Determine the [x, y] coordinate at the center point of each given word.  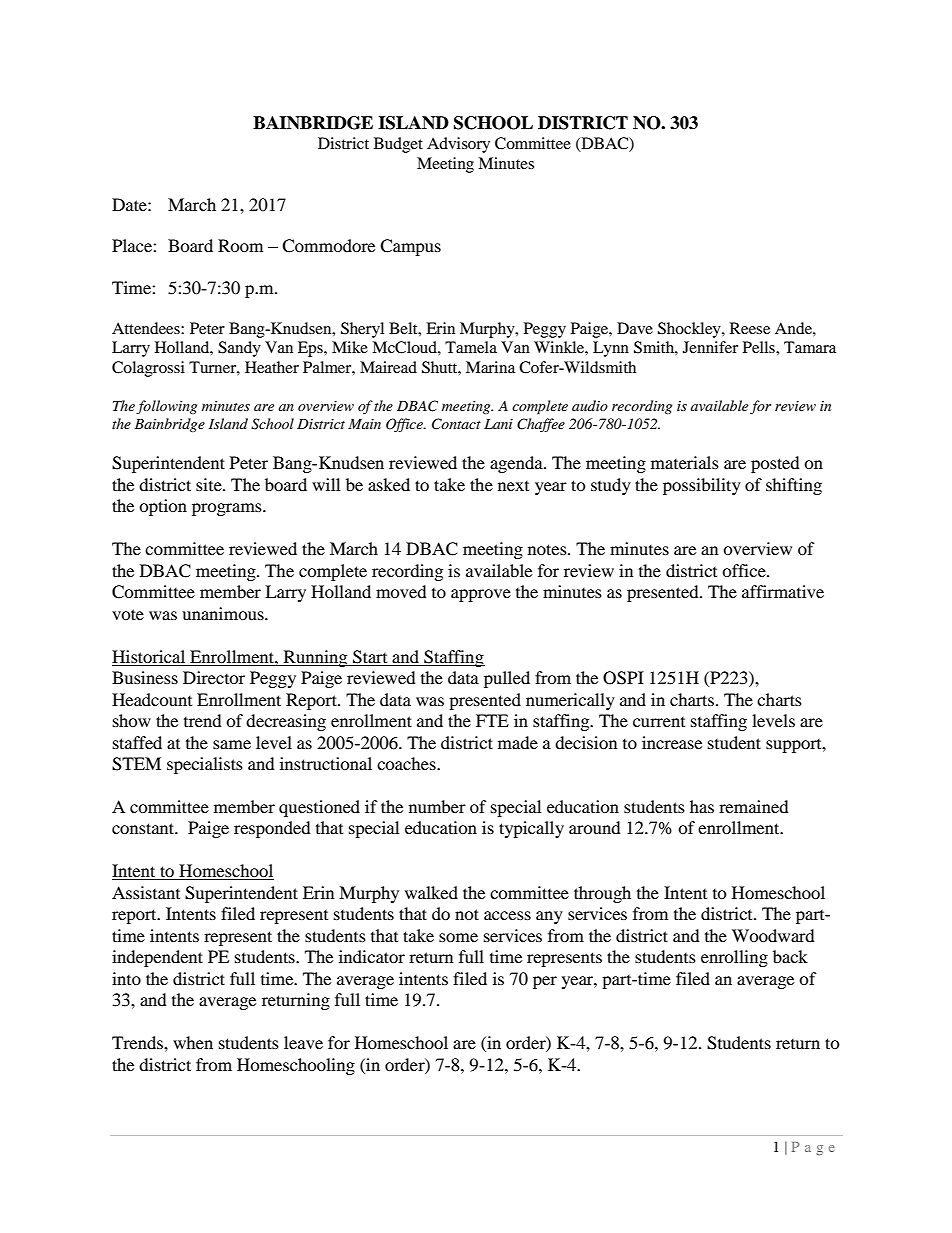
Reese [750, 328]
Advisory [458, 145]
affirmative [783, 591]
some [458, 937]
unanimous [224, 613]
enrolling [734, 958]
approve [481, 595]
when [193, 1042]
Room [240, 245]
